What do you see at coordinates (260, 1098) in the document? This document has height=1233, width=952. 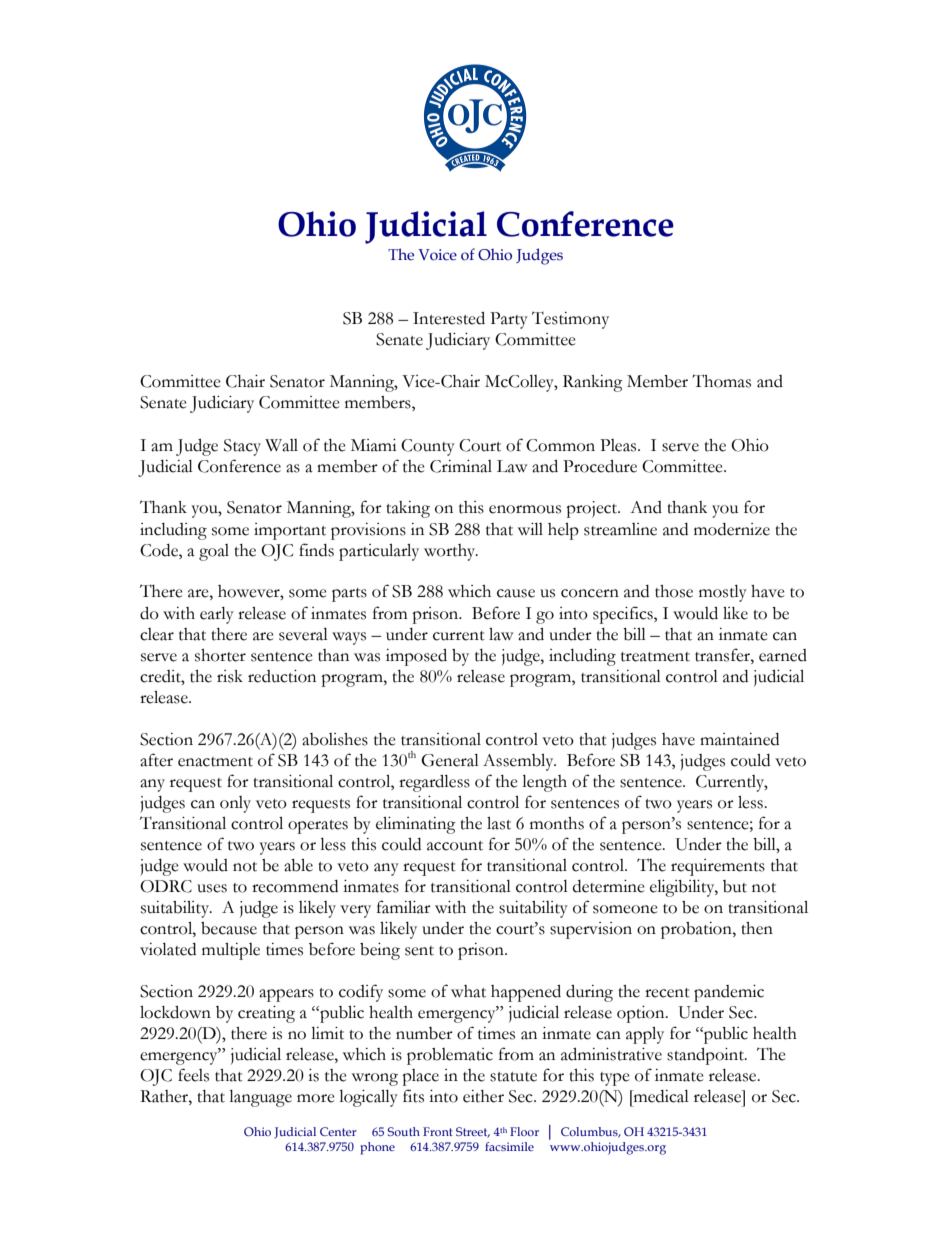 I see `language` at bounding box center [260, 1098].
